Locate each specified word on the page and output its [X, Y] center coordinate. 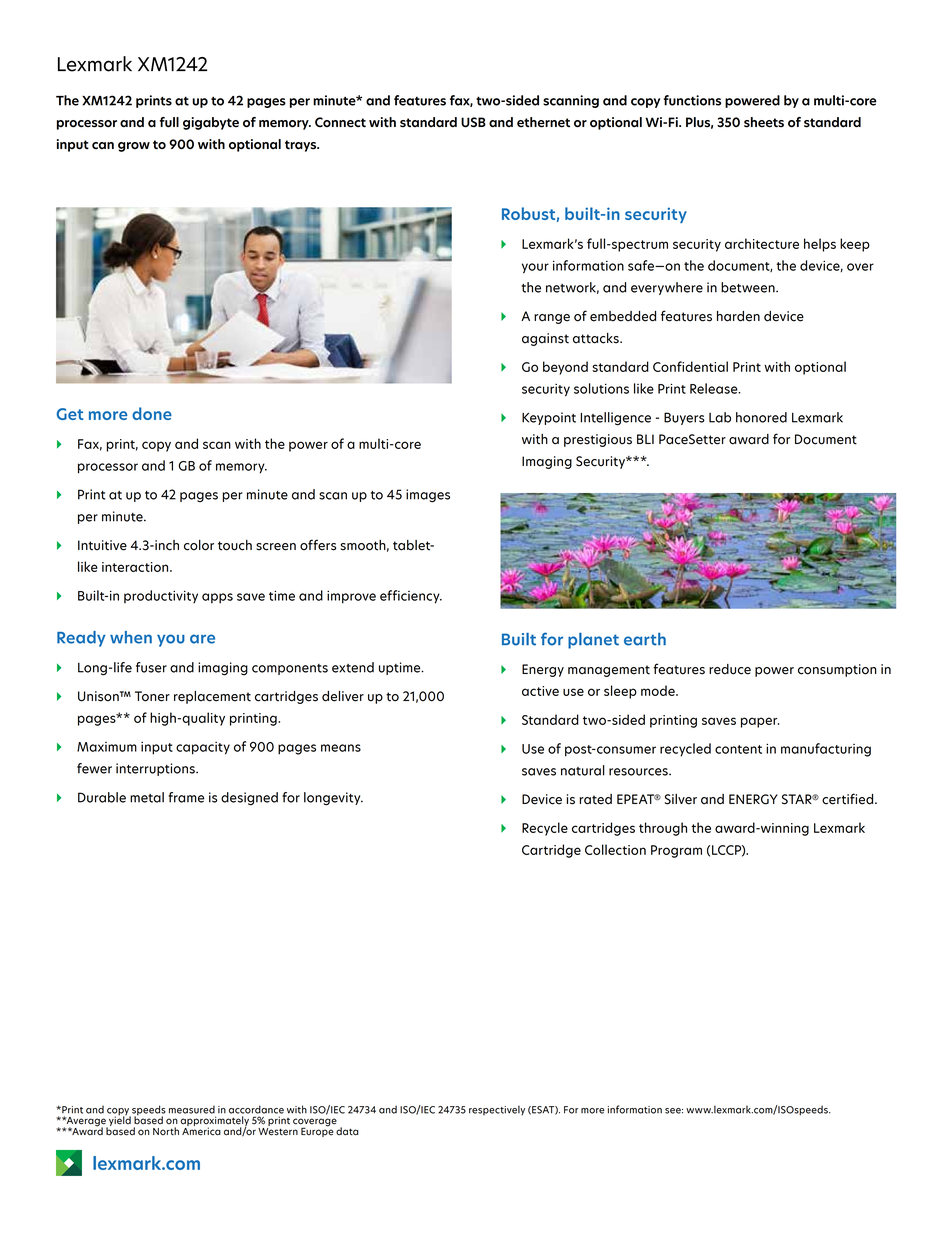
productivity [161, 596]
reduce [730, 669]
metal [147, 797]
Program [676, 851]
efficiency [411, 597]
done [152, 413]
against [545, 339]
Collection [615, 849]
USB [473, 122]
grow [134, 147]
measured [192, 1109]
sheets [764, 122]
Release [715, 388]
